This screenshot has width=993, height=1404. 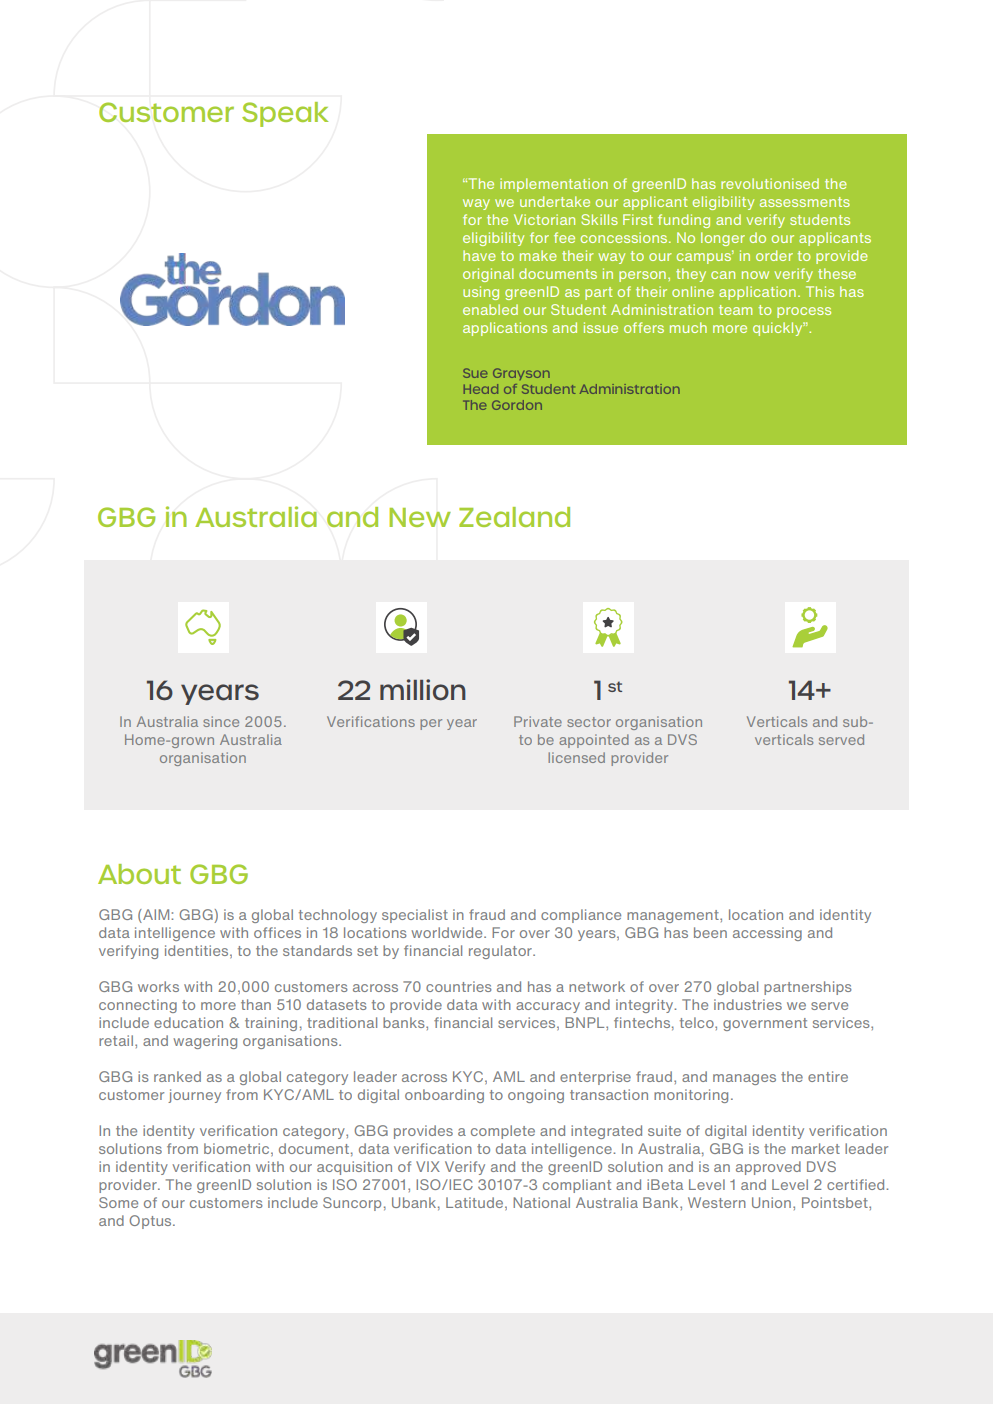 What do you see at coordinates (481, 389) in the screenshot?
I see `Head` at bounding box center [481, 389].
